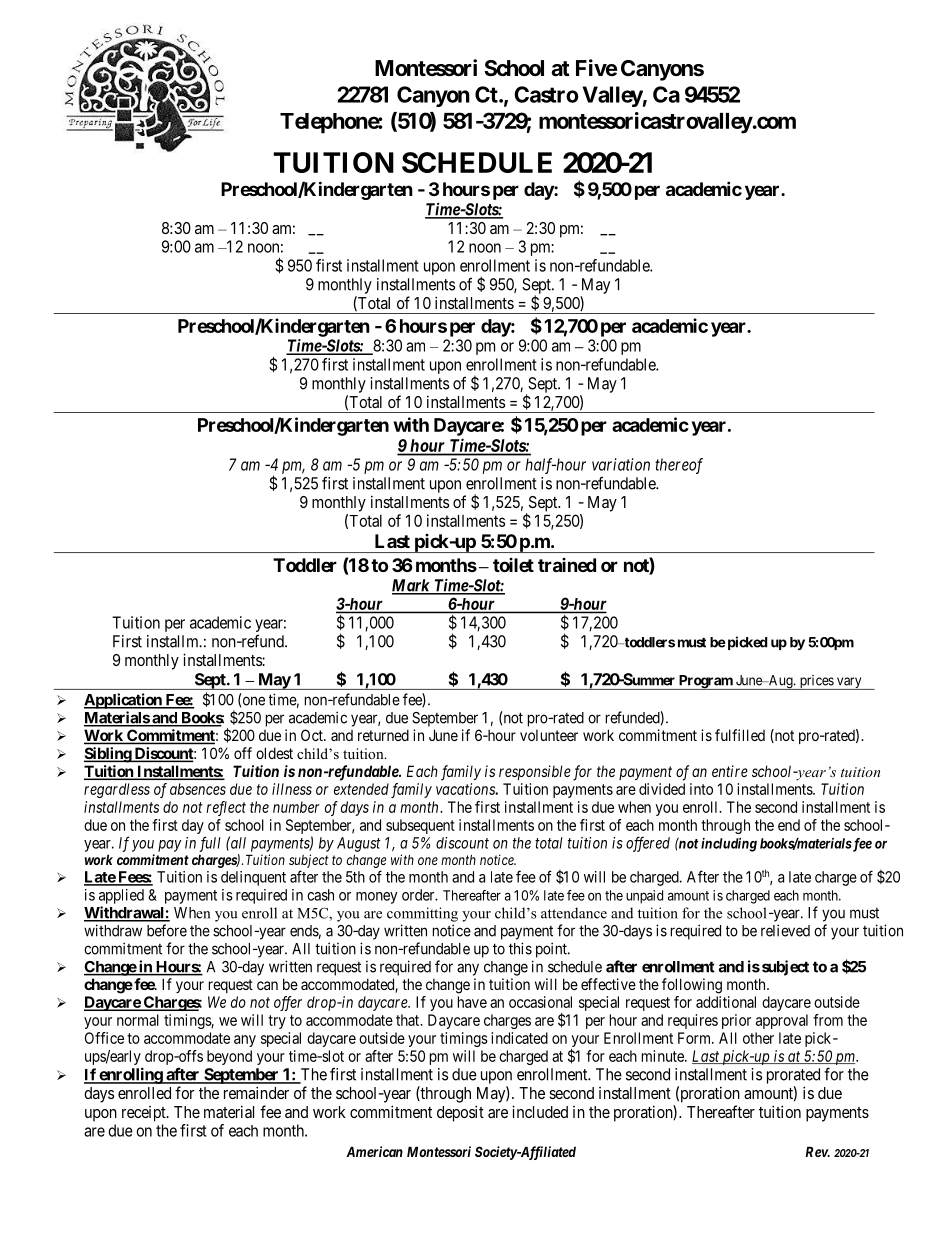 The width and height of the screenshot is (952, 1233). What do you see at coordinates (621, 464) in the screenshot?
I see `variation` at bounding box center [621, 464].
